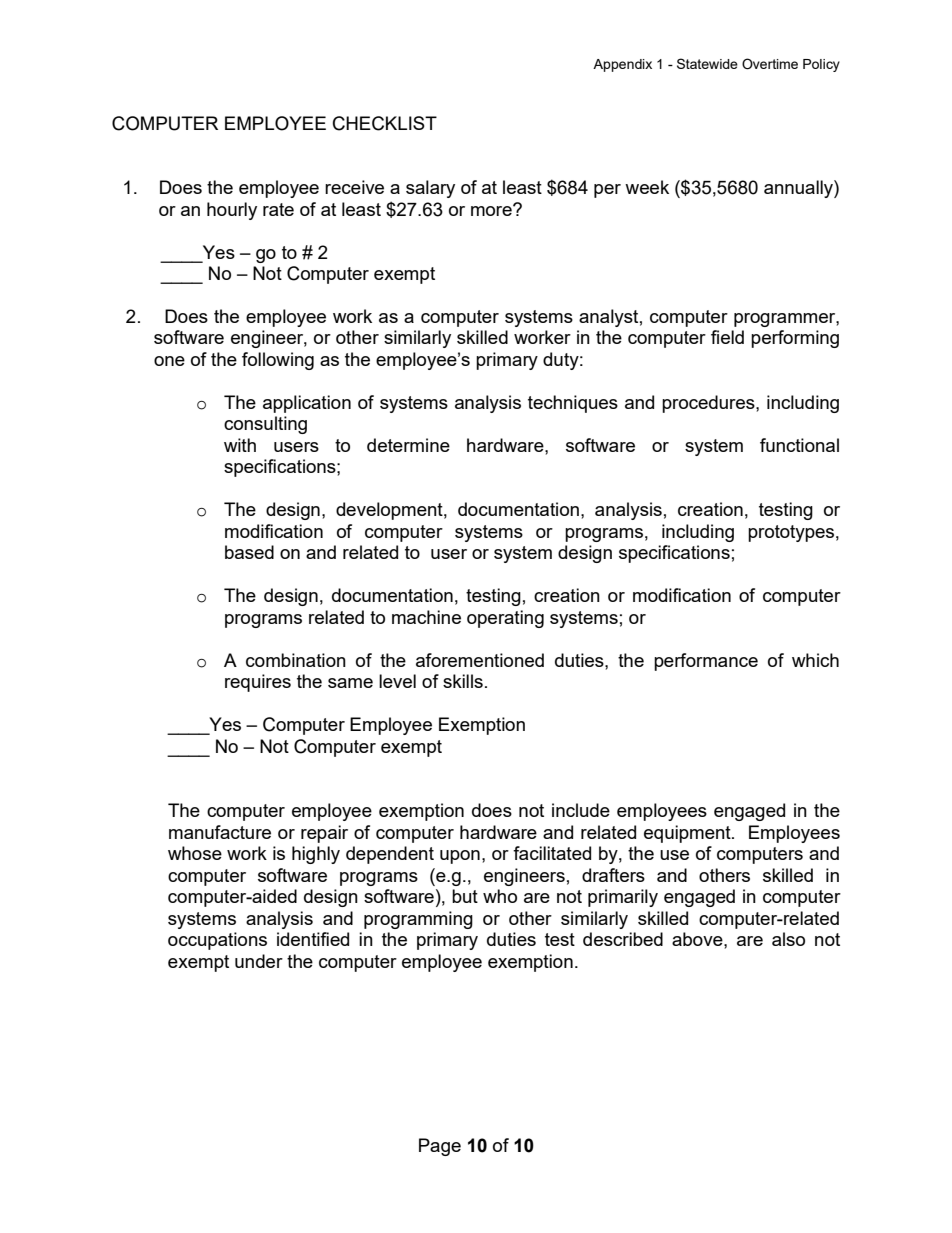 This image has height=1233, width=952. Describe the element at coordinates (385, 123) in the image. I see `CHECKLIST` at that location.
